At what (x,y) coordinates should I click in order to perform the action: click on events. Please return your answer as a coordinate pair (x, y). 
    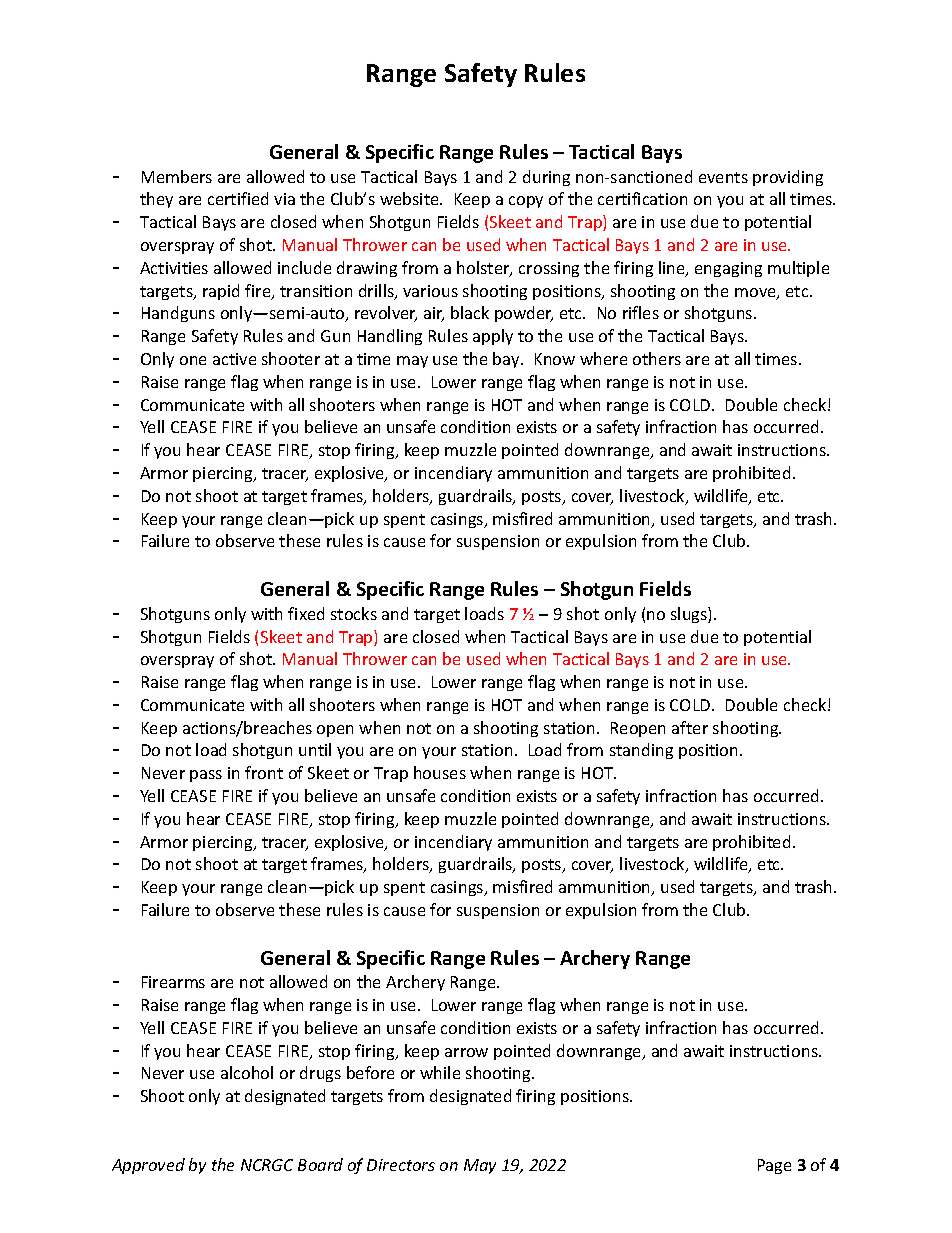
    Looking at the image, I should click on (723, 177).
